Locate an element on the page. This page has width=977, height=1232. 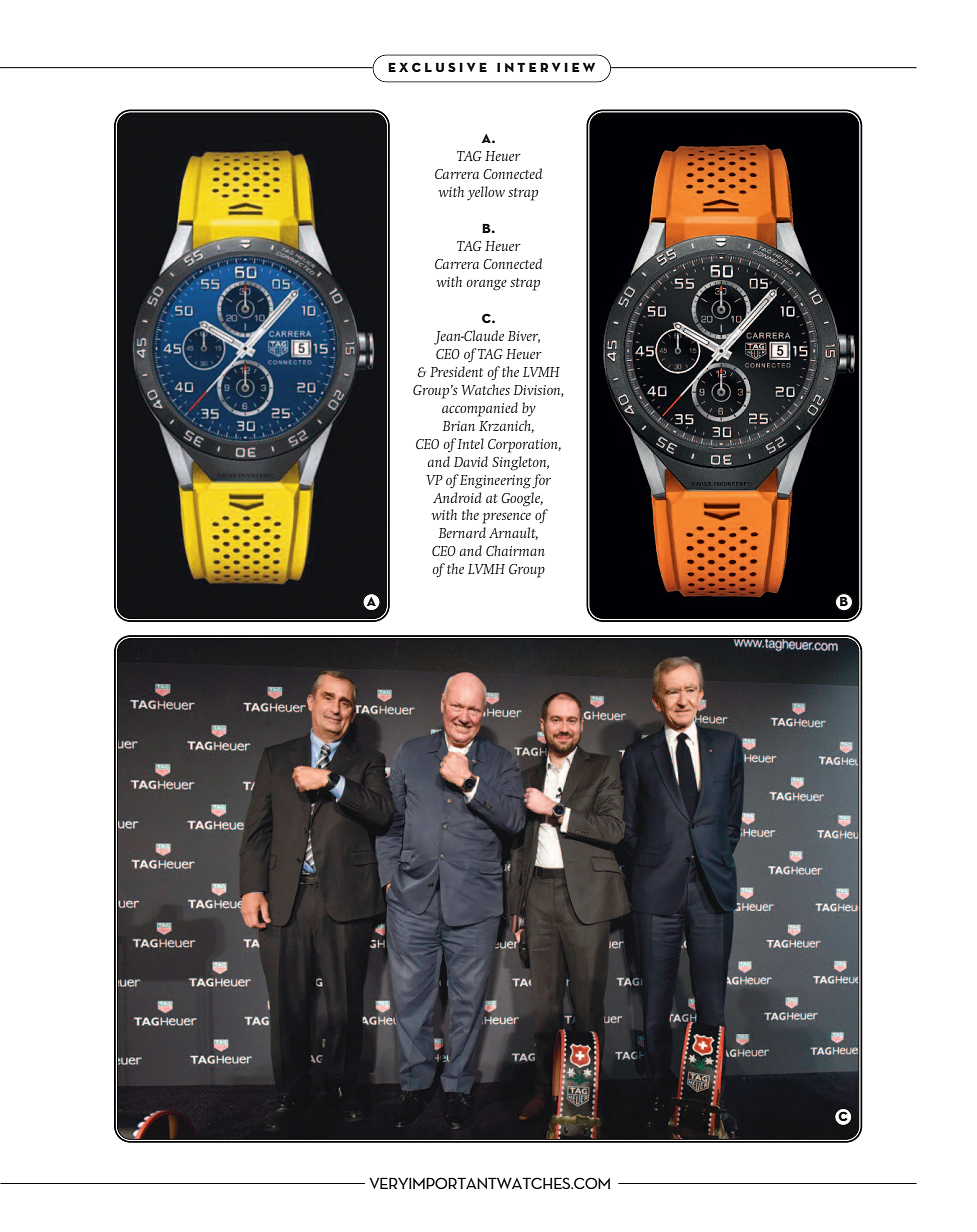
Android is located at coordinates (457, 497).
